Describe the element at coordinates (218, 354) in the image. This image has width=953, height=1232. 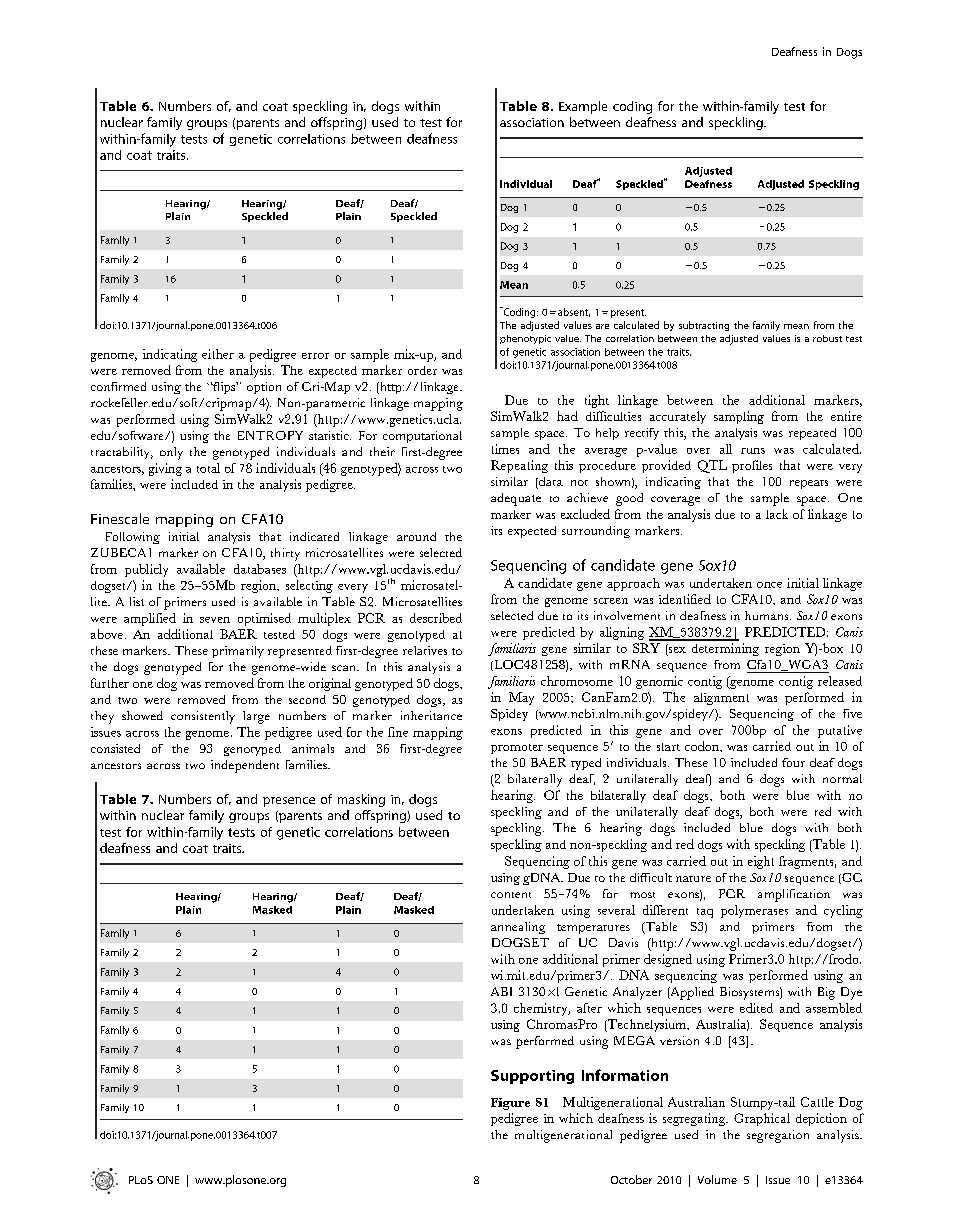
I see `either` at that location.
